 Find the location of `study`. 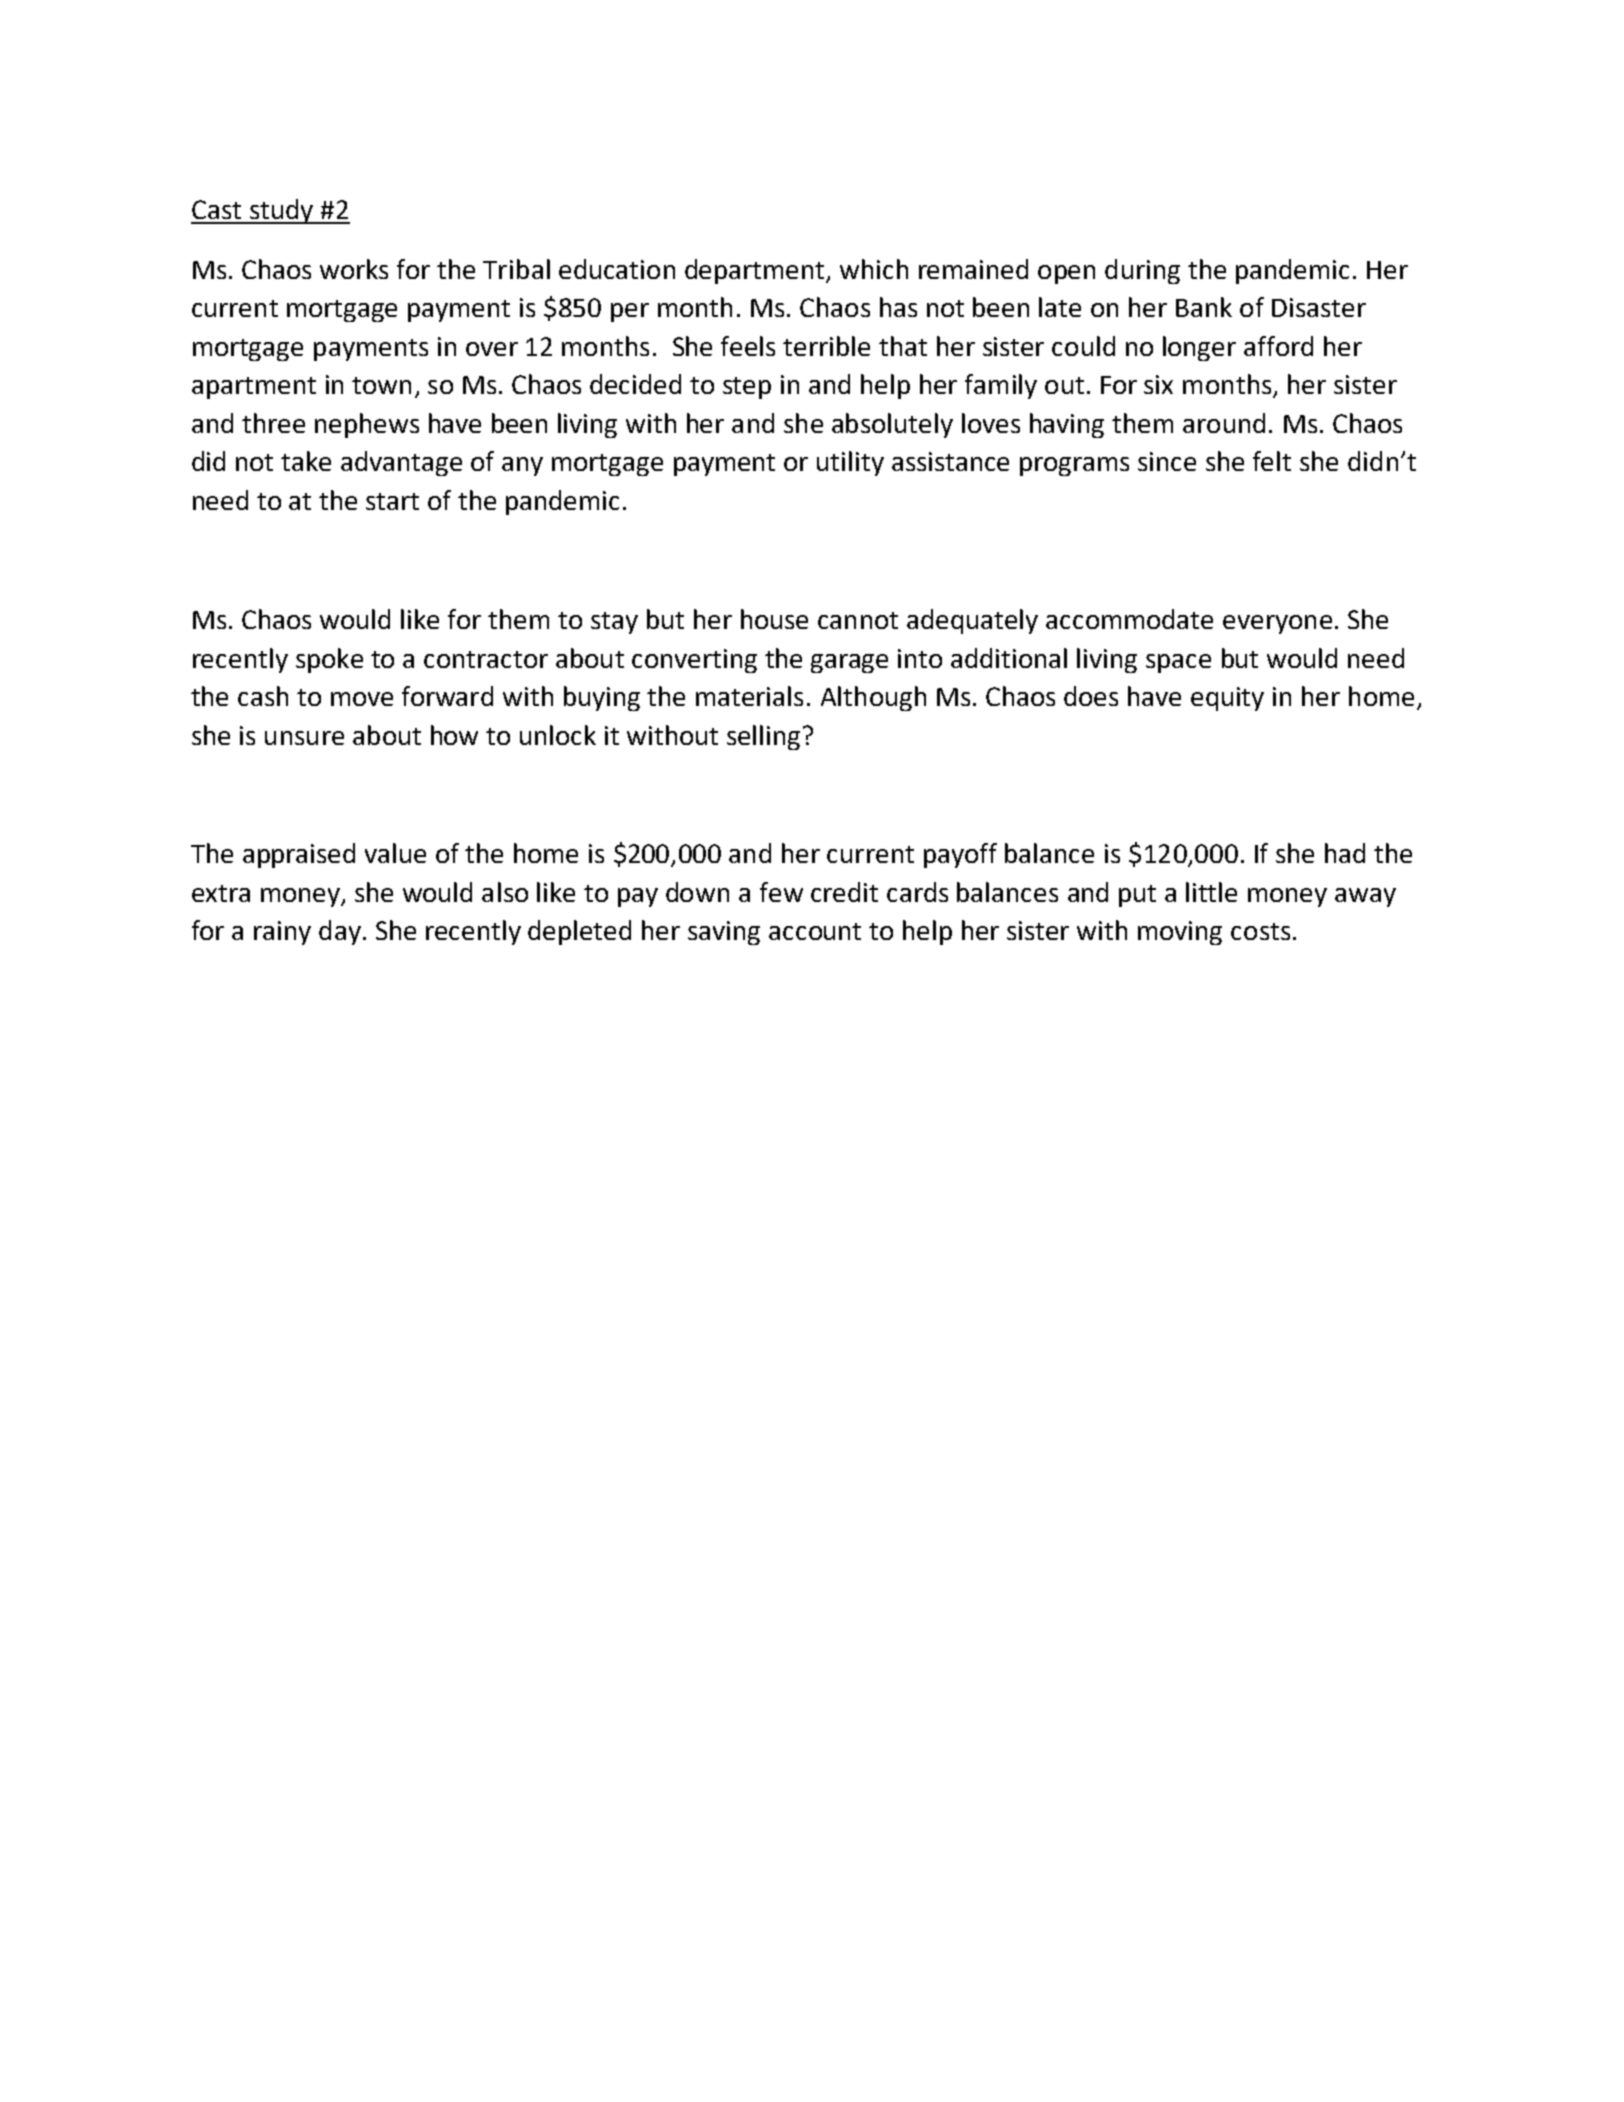

study is located at coordinates (281, 211).
